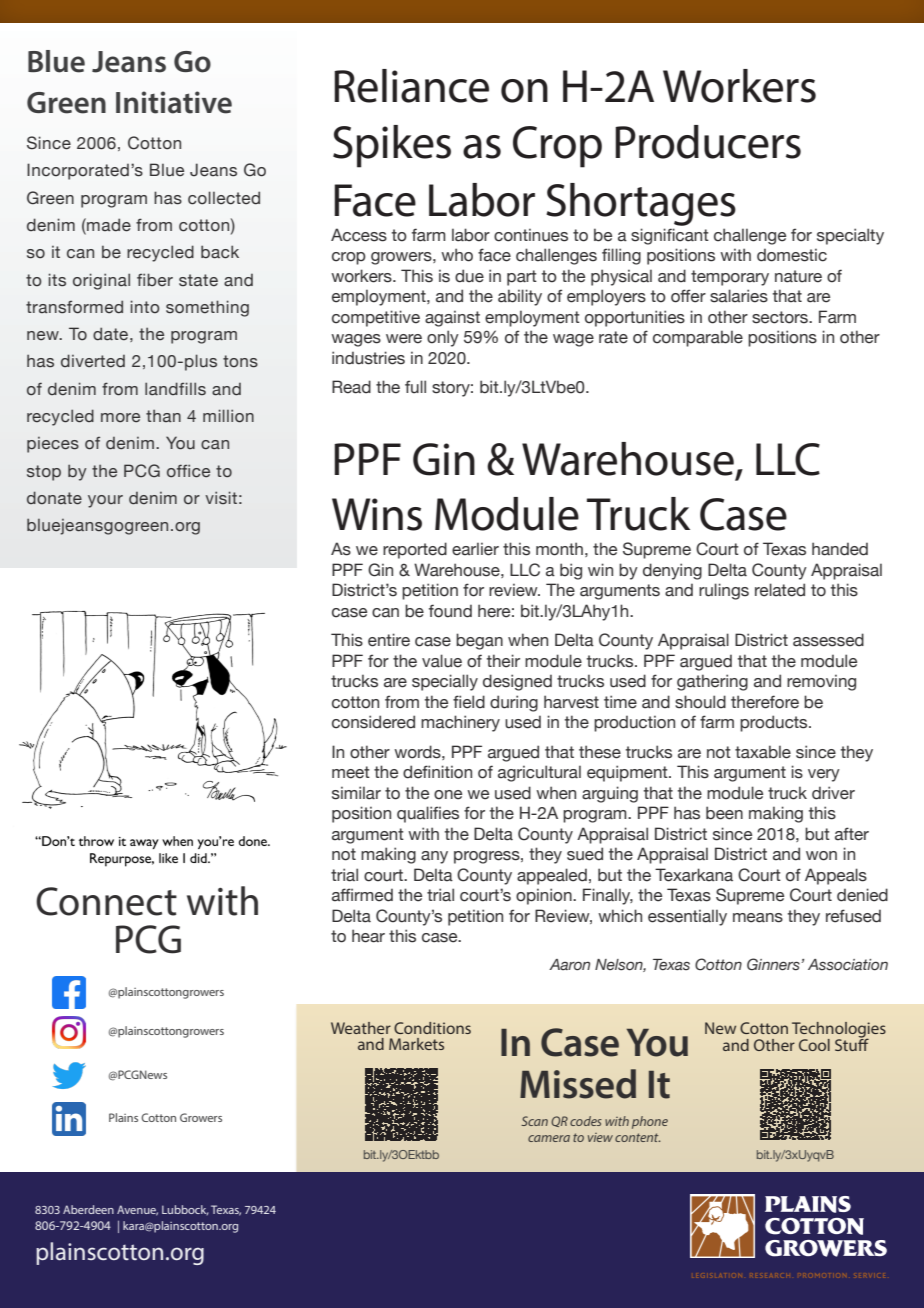 Image resolution: width=924 pixels, height=1308 pixels. Describe the element at coordinates (174, 102) in the screenshot. I see `Initiative` at that location.
